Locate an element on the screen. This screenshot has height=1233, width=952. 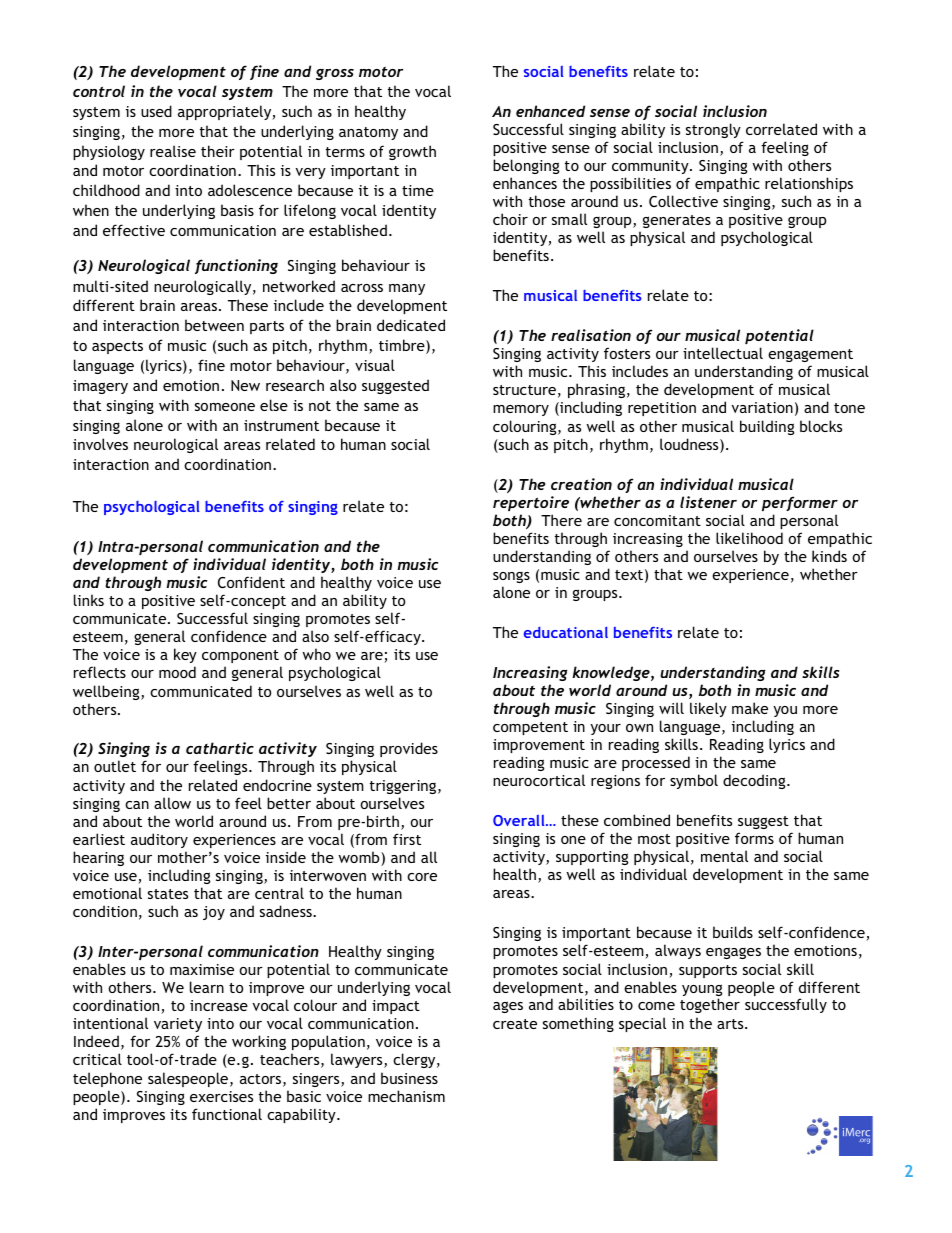
strongly is located at coordinates (713, 130).
